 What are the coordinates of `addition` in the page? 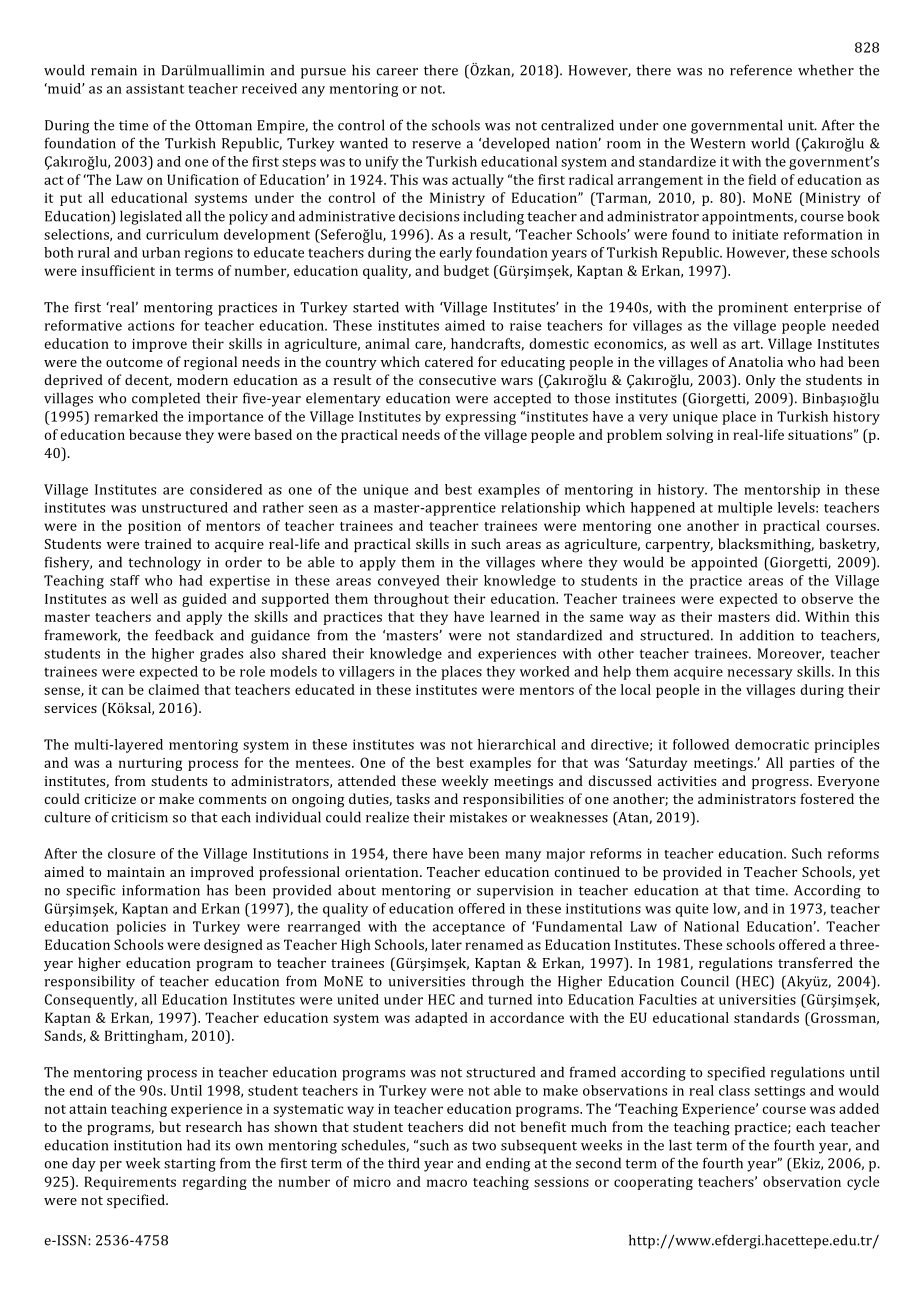 It's located at (767, 635).
